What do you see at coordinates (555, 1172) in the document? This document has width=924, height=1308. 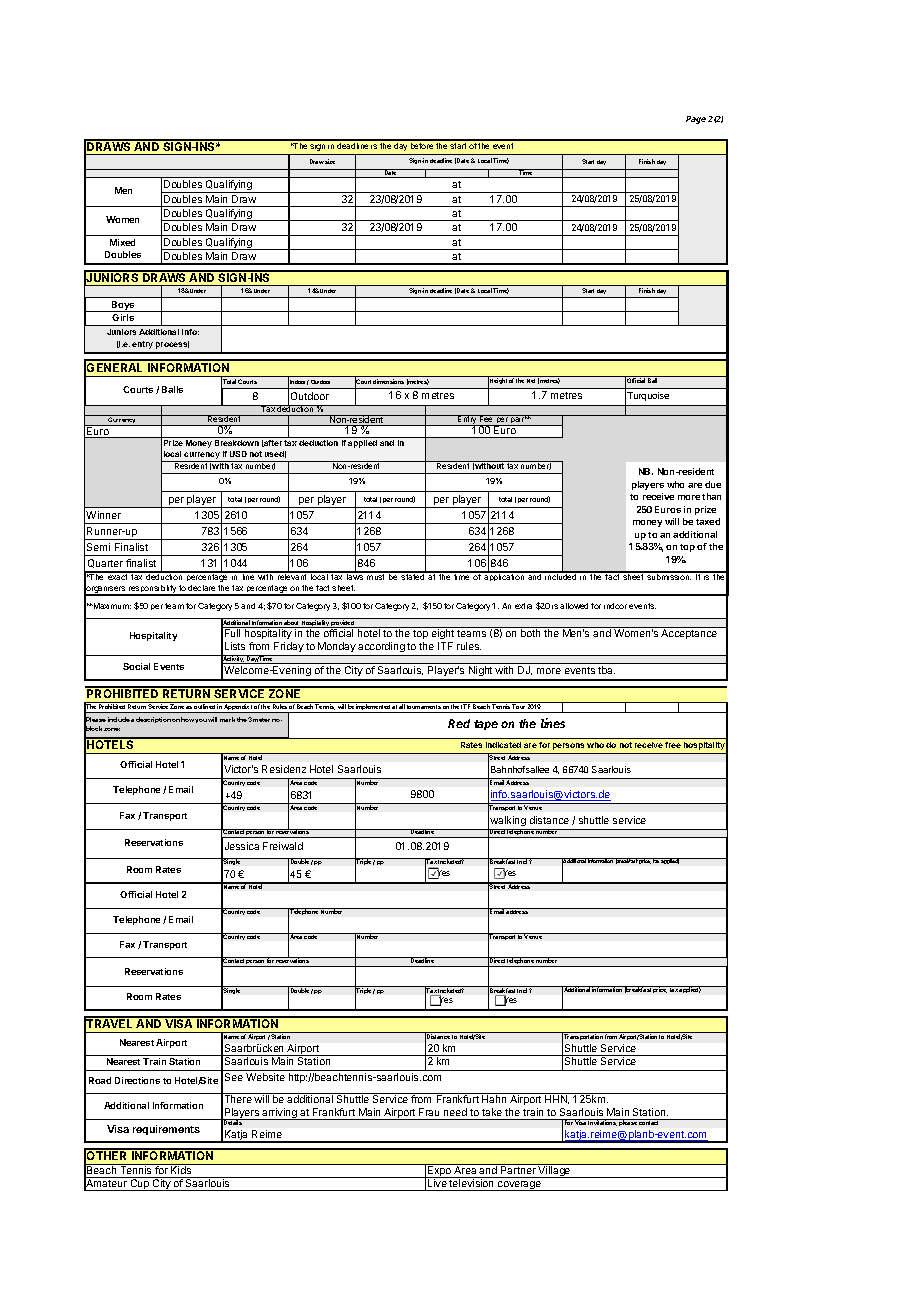 I see `Village` at bounding box center [555, 1172].
